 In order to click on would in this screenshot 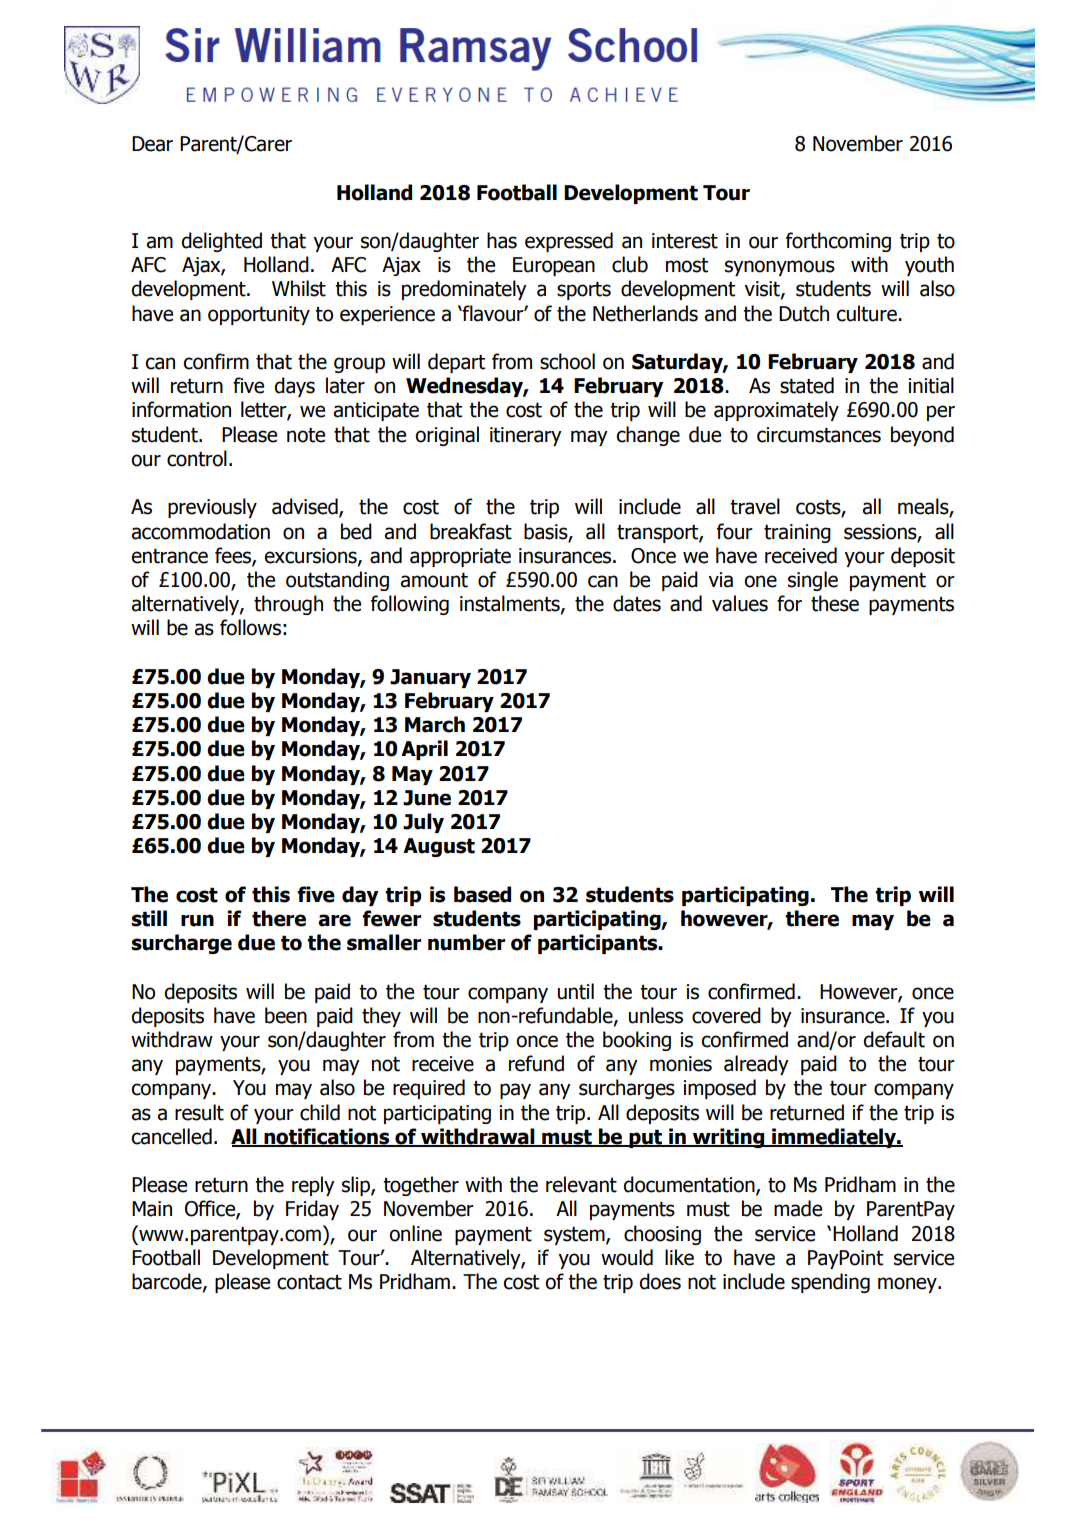, I will do `click(627, 1257)`.
